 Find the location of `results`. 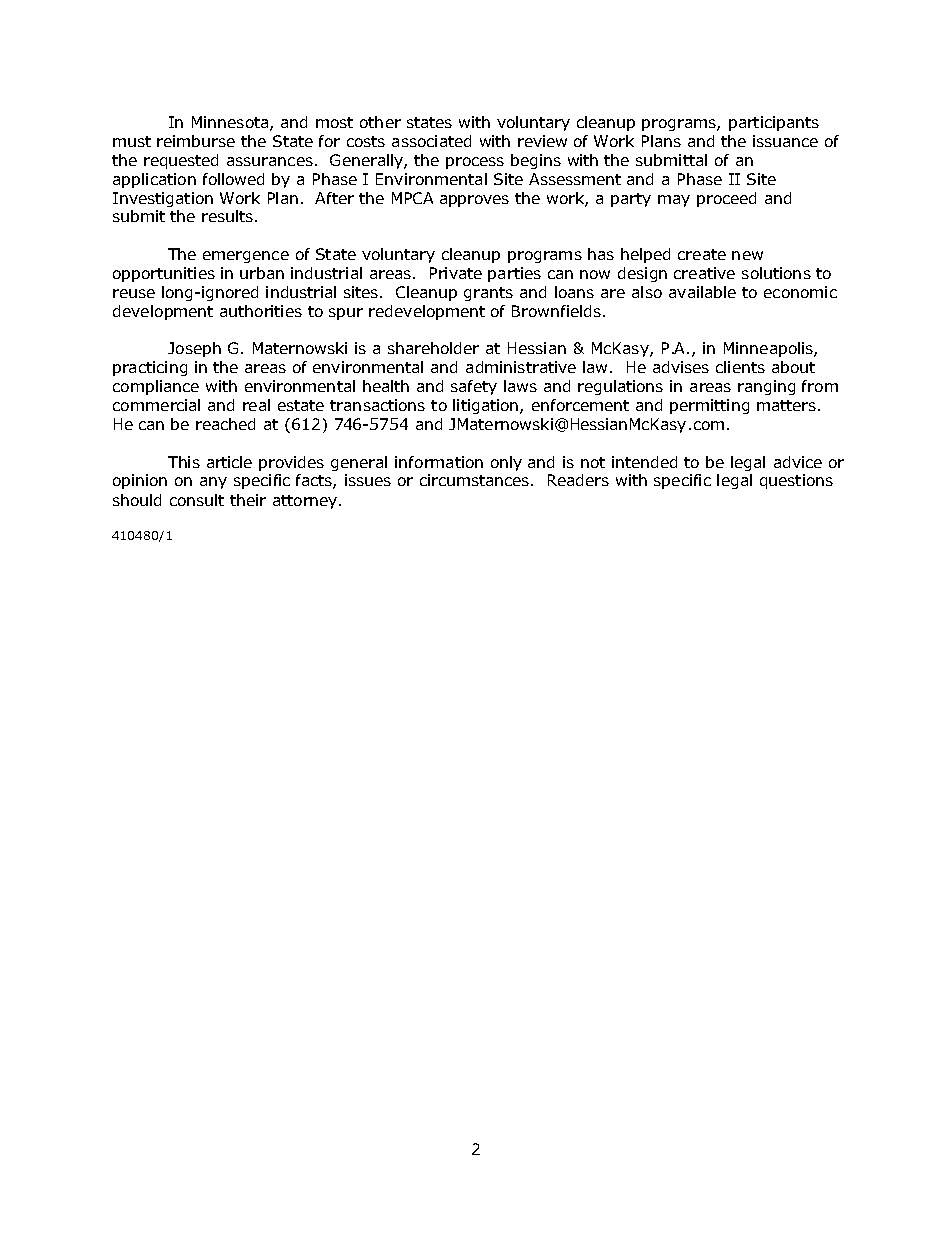

results is located at coordinates (229, 216).
